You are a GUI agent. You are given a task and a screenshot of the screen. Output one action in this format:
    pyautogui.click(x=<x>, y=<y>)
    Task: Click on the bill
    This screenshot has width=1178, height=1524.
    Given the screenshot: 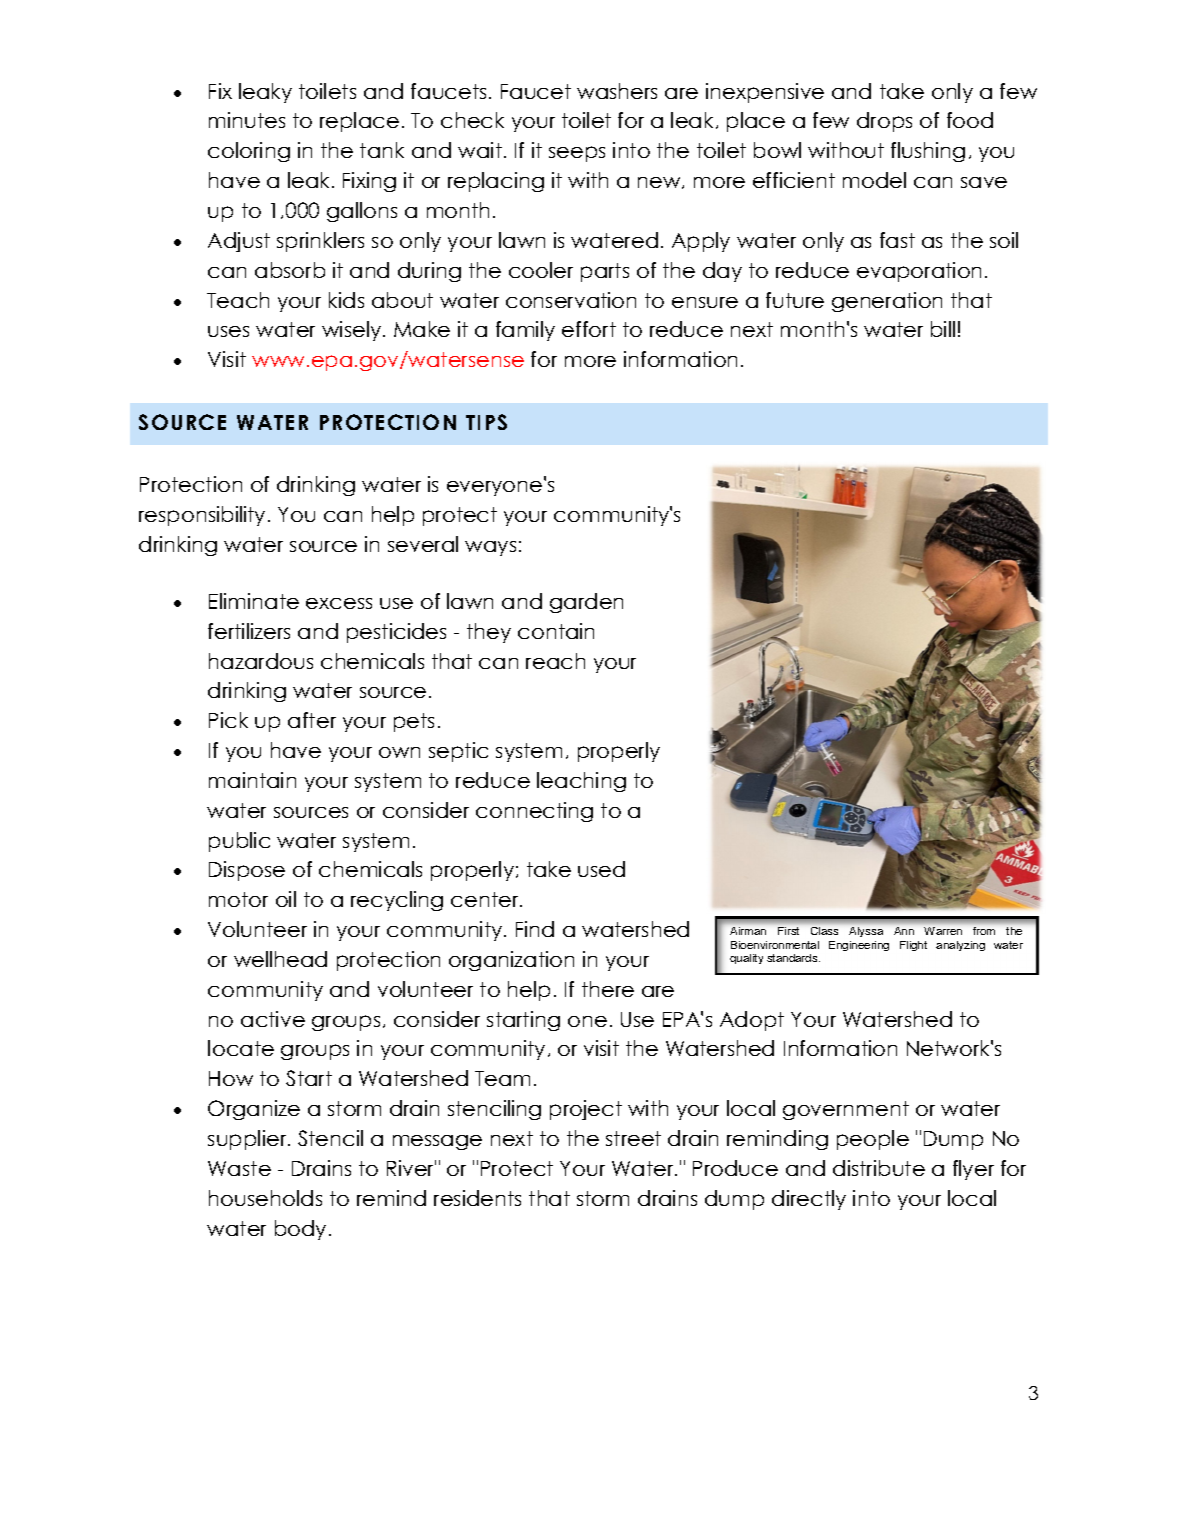 What is the action you would take?
    pyautogui.click(x=943, y=329)
